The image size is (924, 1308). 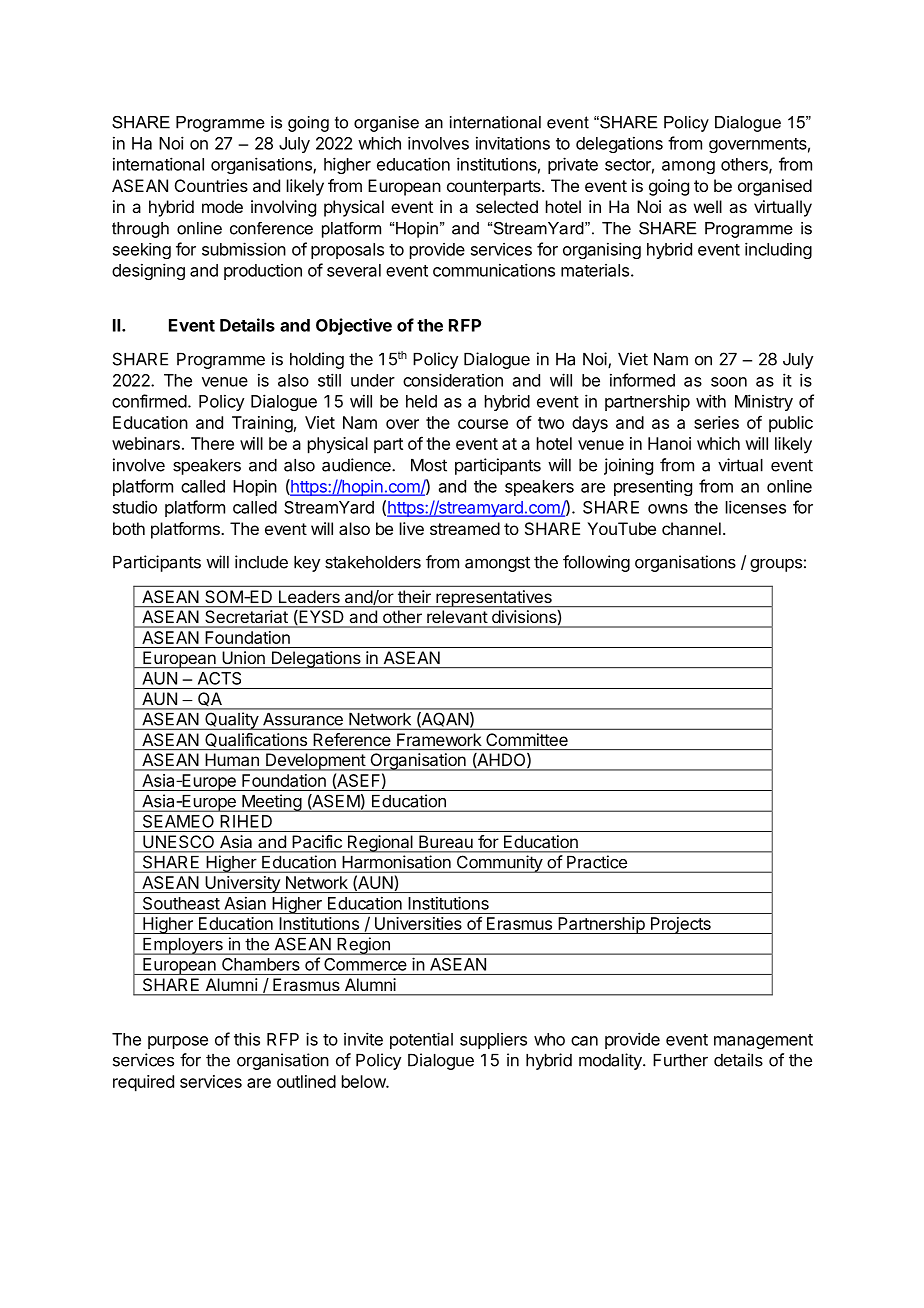 What do you see at coordinates (261, 562) in the screenshot?
I see `include` at bounding box center [261, 562].
